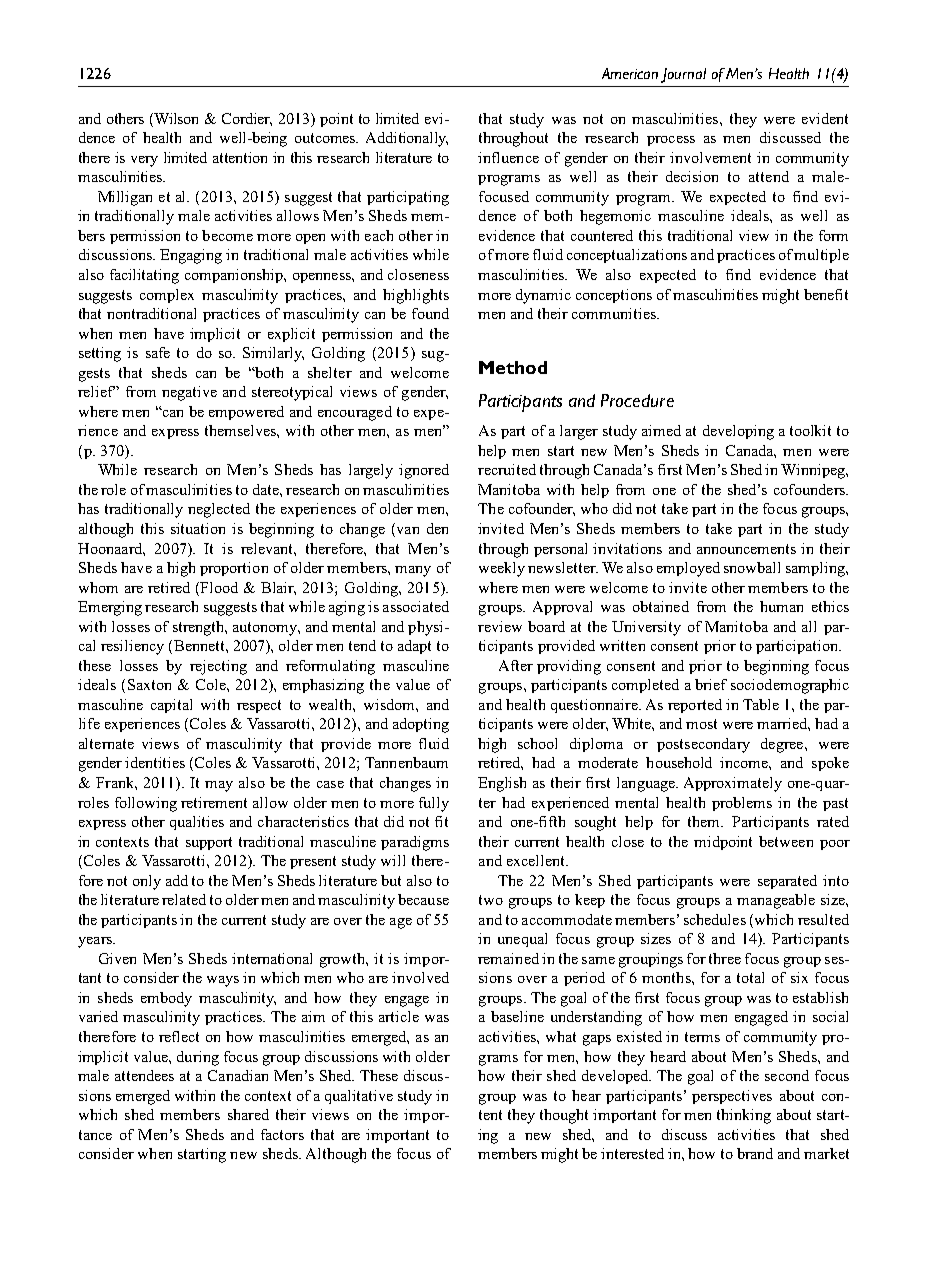 This document has width=952, height=1275. What do you see at coordinates (248, 1114) in the document?
I see `shared` at bounding box center [248, 1114].
